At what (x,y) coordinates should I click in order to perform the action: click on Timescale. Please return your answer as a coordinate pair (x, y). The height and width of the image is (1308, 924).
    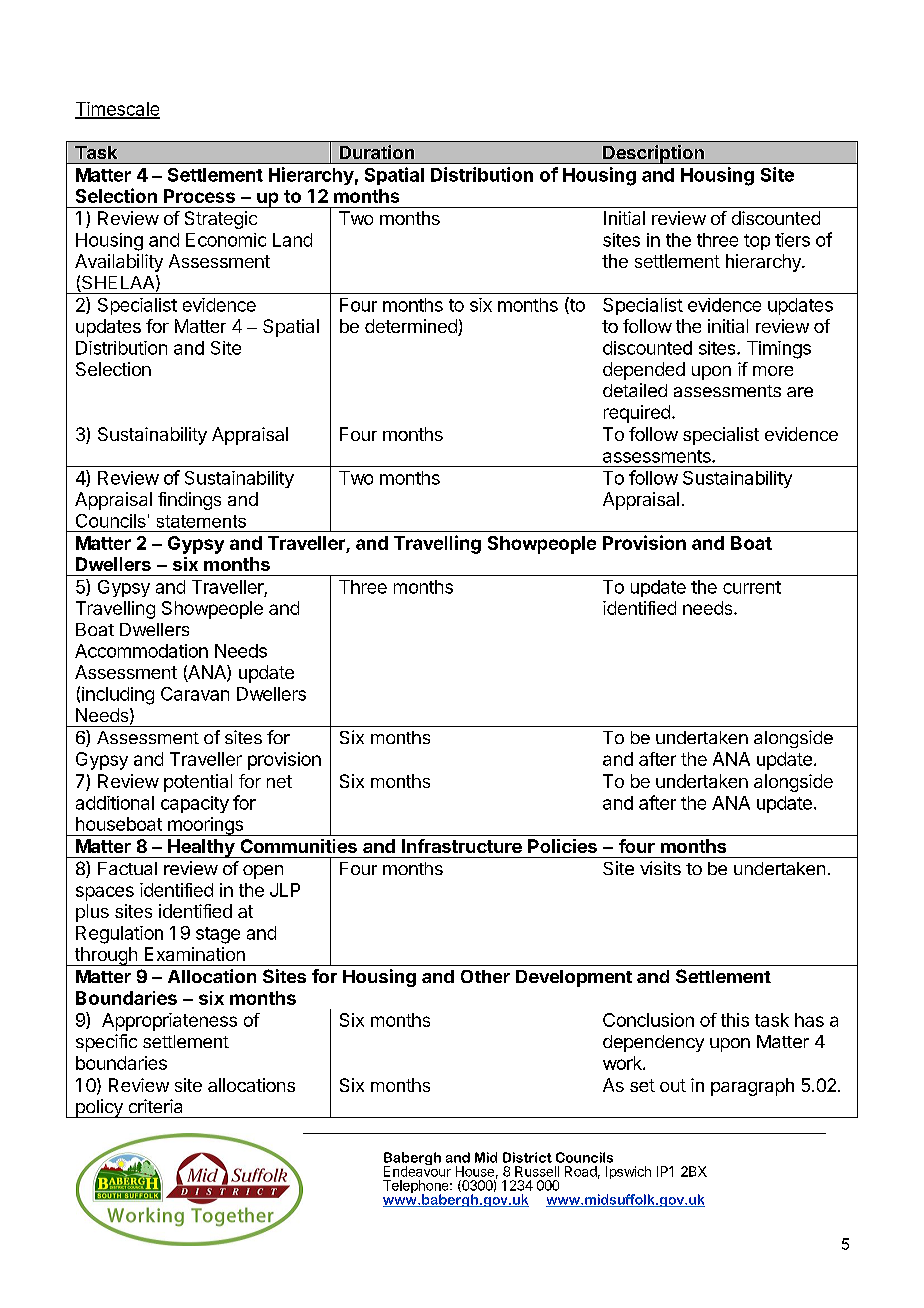
    Looking at the image, I should click on (117, 110).
